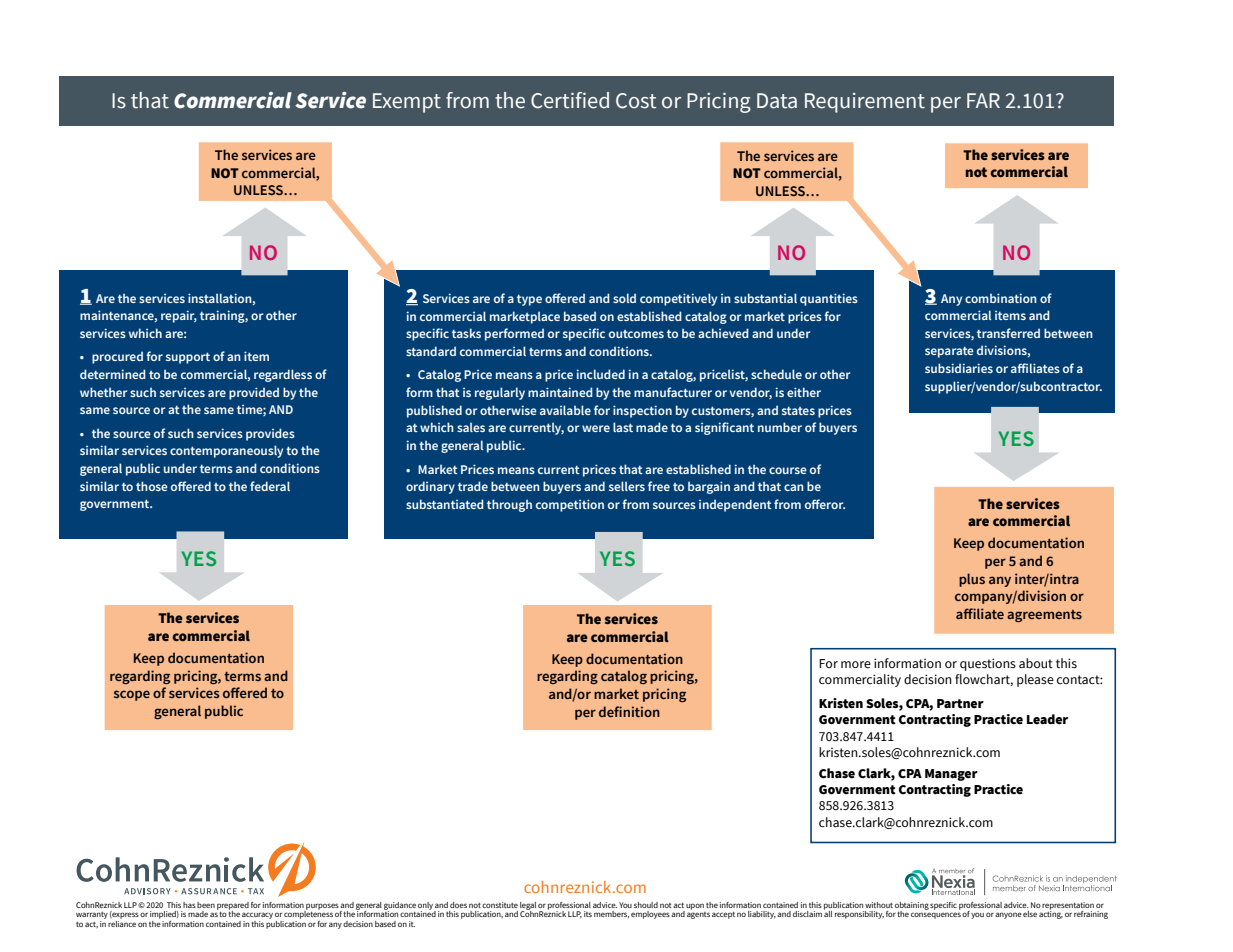 This image has height=952, width=1233. I want to click on Certified, so click(570, 100).
